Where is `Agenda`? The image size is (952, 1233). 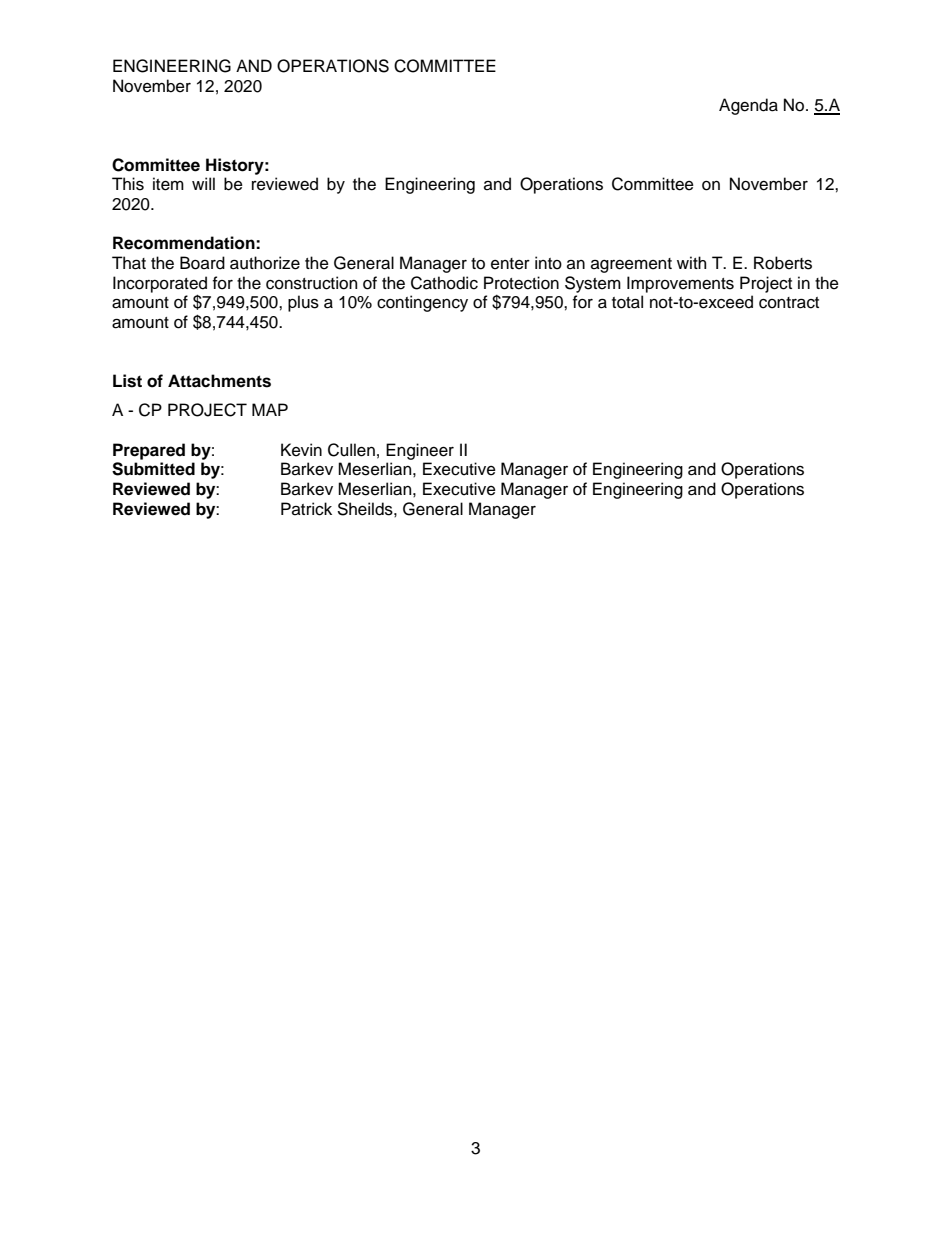 Agenda is located at coordinates (748, 106).
